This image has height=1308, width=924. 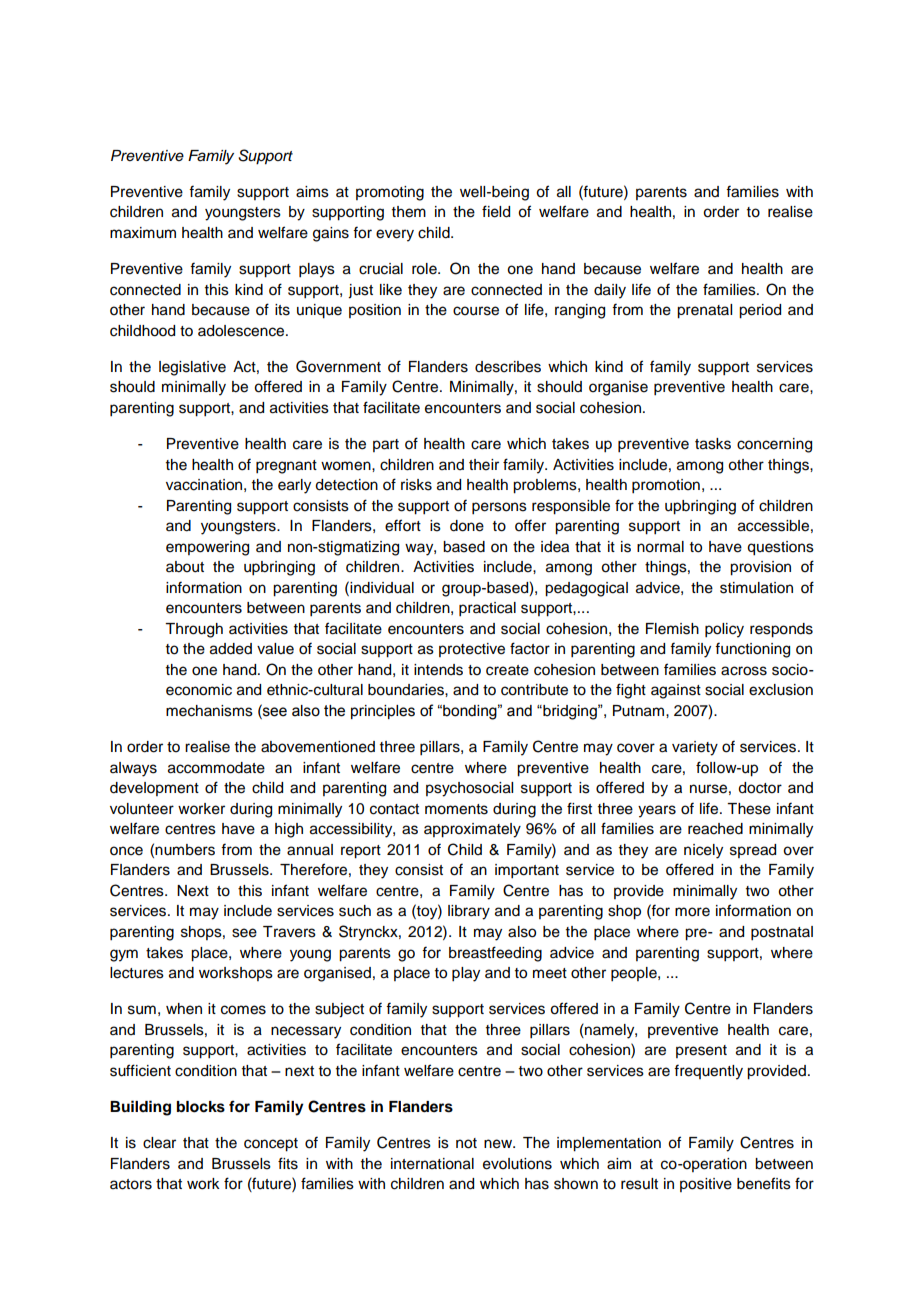 I want to click on field, so click(x=496, y=211).
